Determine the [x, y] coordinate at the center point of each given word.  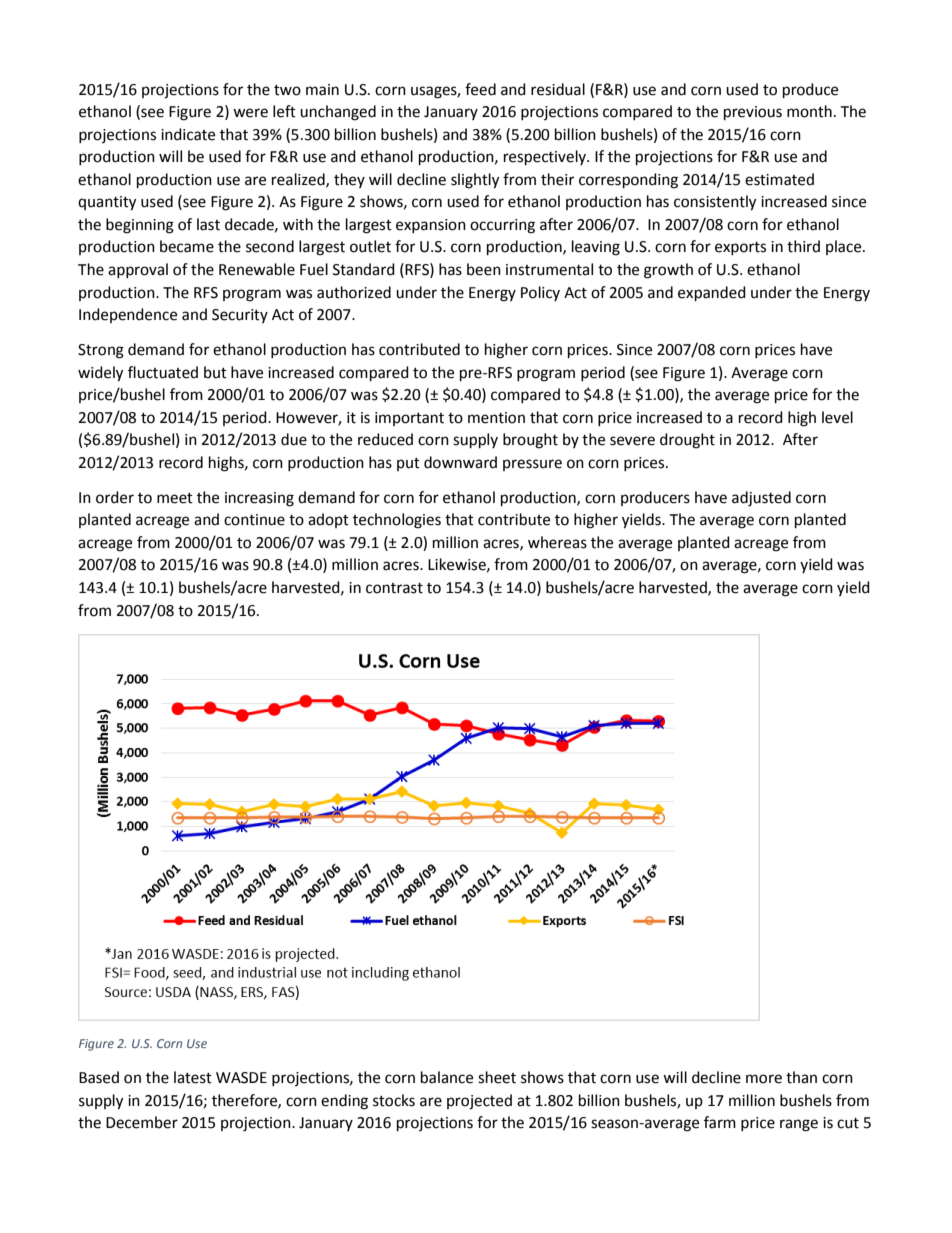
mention [496, 418]
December [142, 1122]
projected [479, 1102]
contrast [394, 588]
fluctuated [163, 372]
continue [254, 520]
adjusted [761, 499]
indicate [188, 134]
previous [753, 113]
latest [193, 1077]
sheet [497, 1077]
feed [480, 89]
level [837, 417]
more [764, 1079]
